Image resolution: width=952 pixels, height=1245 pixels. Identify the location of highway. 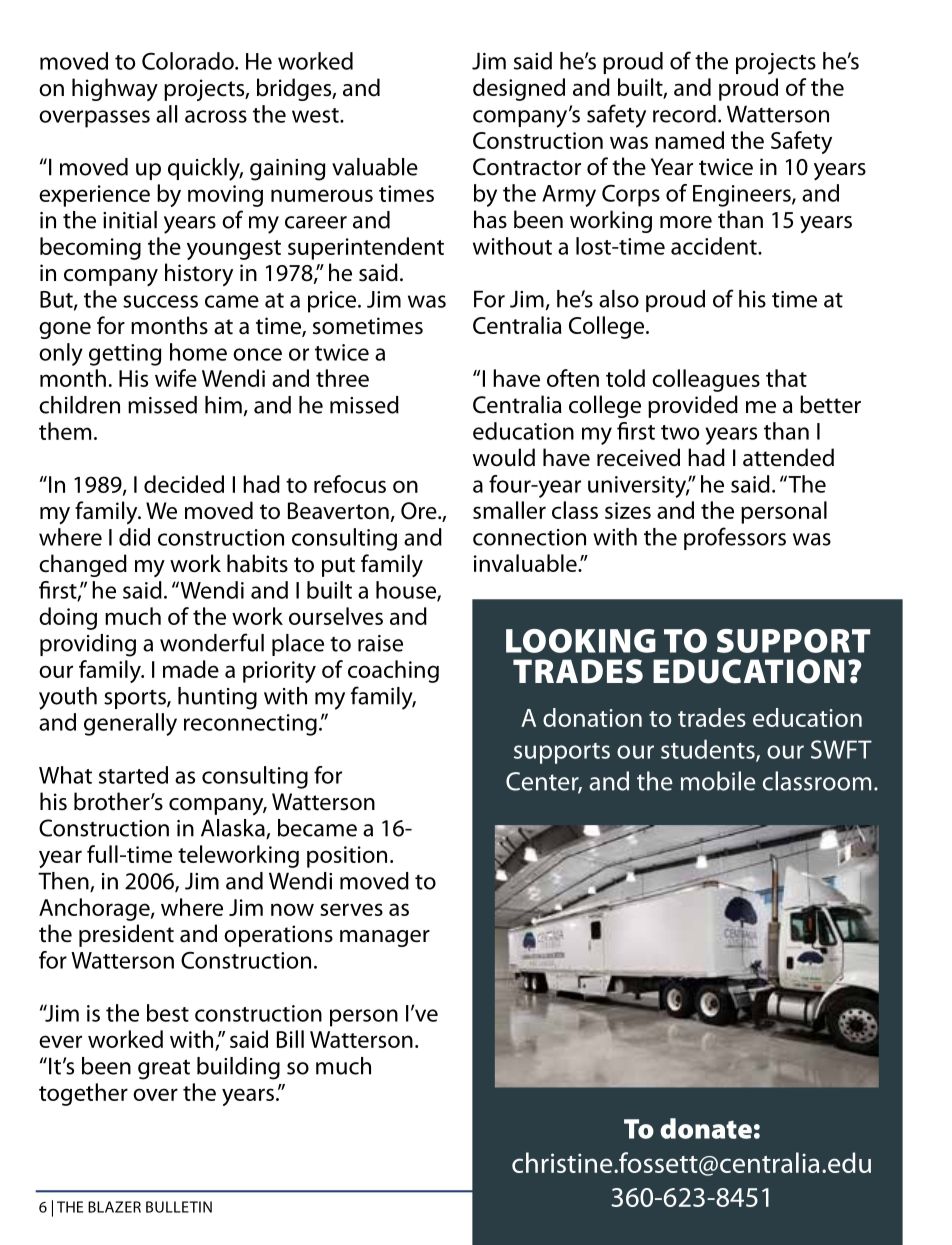
(115, 89).
